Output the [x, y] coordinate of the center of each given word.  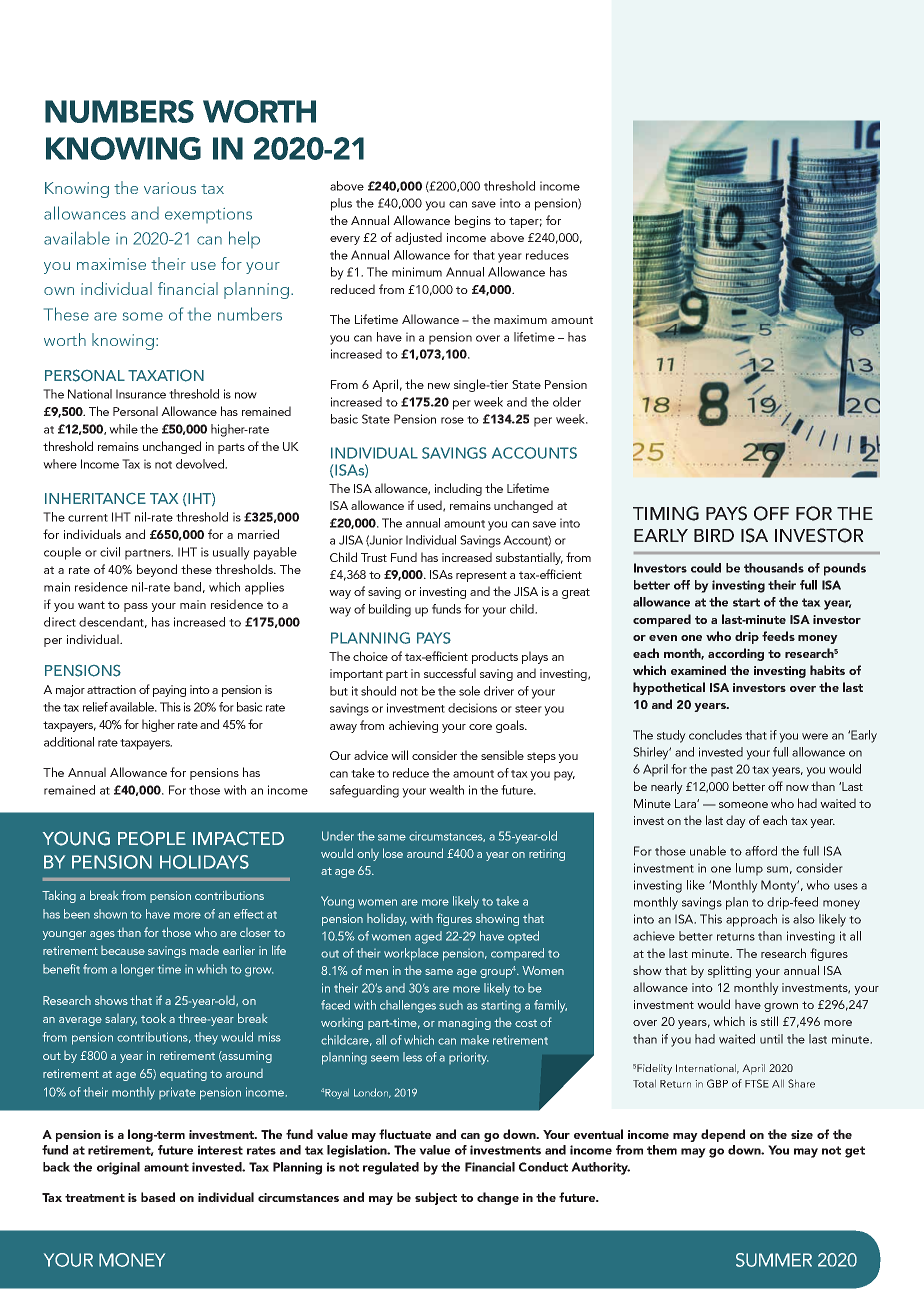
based [158, 1197]
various [170, 188]
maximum [520, 319]
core [480, 727]
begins [473, 221]
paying [169, 691]
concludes [715, 735]
